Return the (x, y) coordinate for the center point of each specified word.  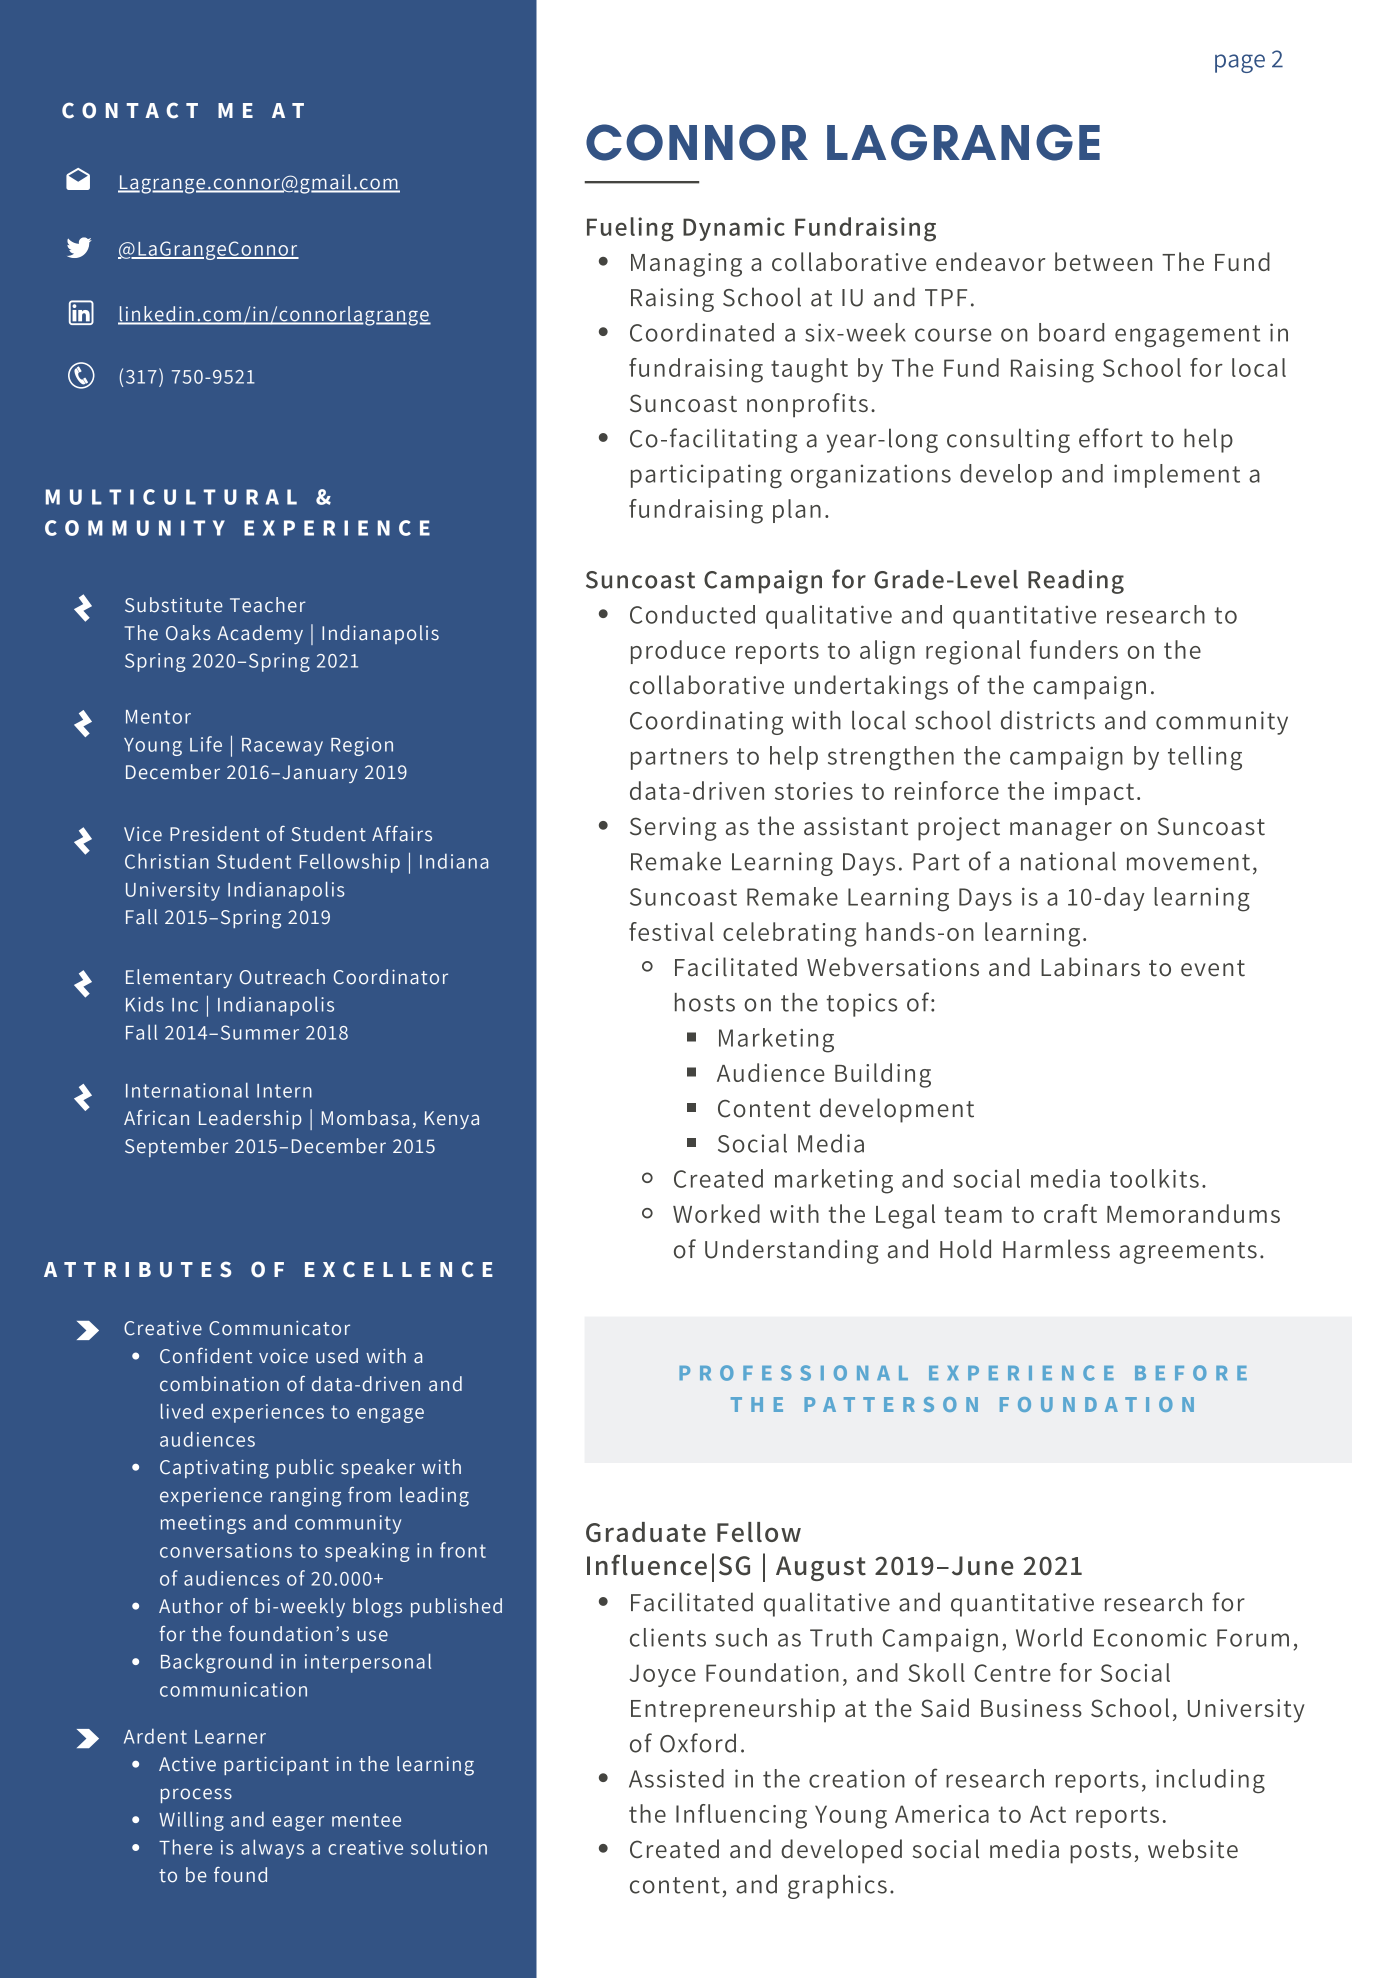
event (1213, 968)
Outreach (282, 977)
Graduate (646, 1532)
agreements (1188, 1253)
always (272, 1849)
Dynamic (734, 229)
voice (283, 1356)
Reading (1076, 582)
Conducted (692, 614)
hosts (705, 1002)
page (1240, 63)
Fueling (630, 229)
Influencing (741, 1816)
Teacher (268, 605)
